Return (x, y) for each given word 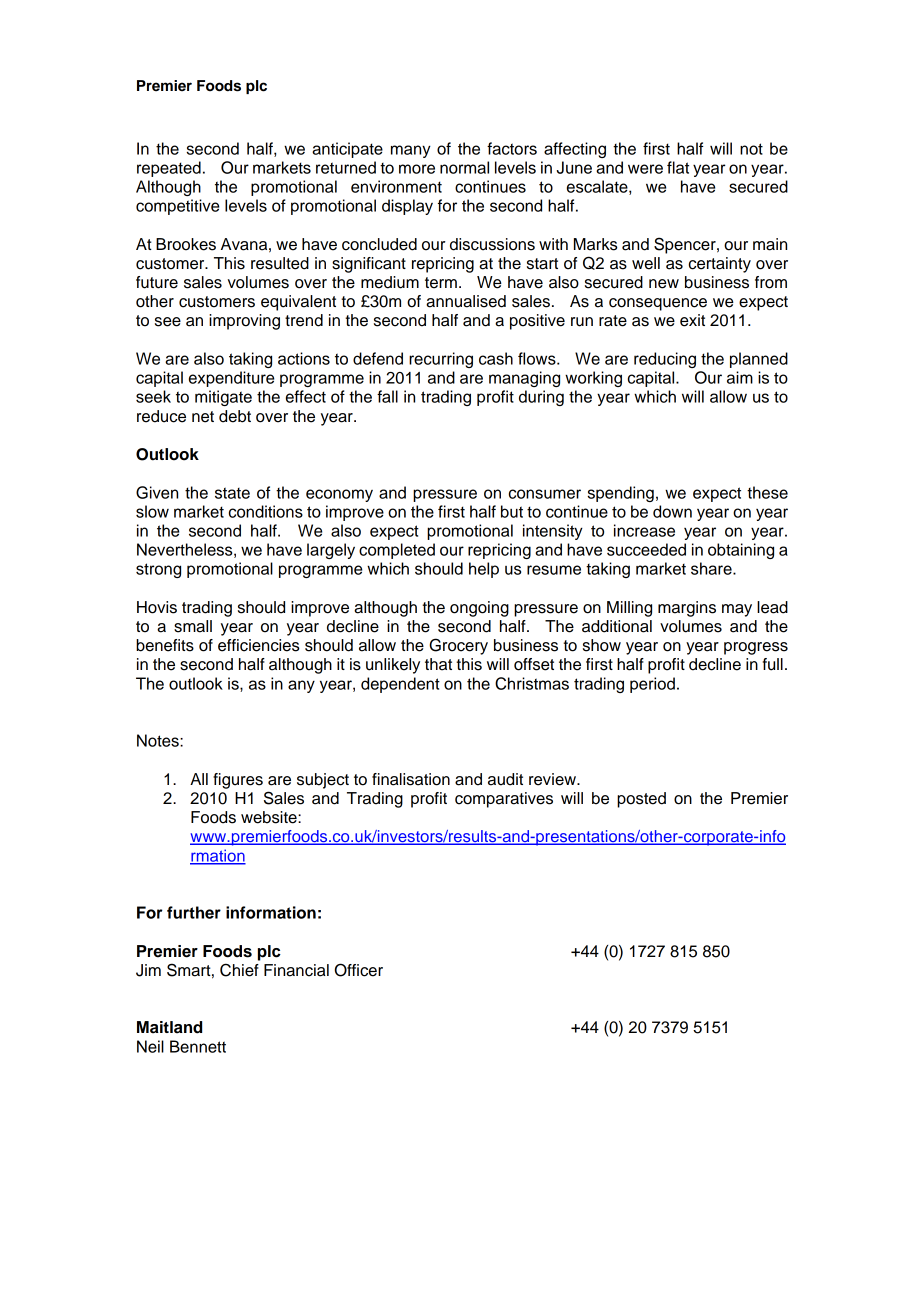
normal (464, 167)
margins (687, 609)
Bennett (198, 1046)
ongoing (479, 609)
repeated (169, 169)
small (193, 626)
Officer (359, 970)
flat (678, 167)
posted (641, 800)
